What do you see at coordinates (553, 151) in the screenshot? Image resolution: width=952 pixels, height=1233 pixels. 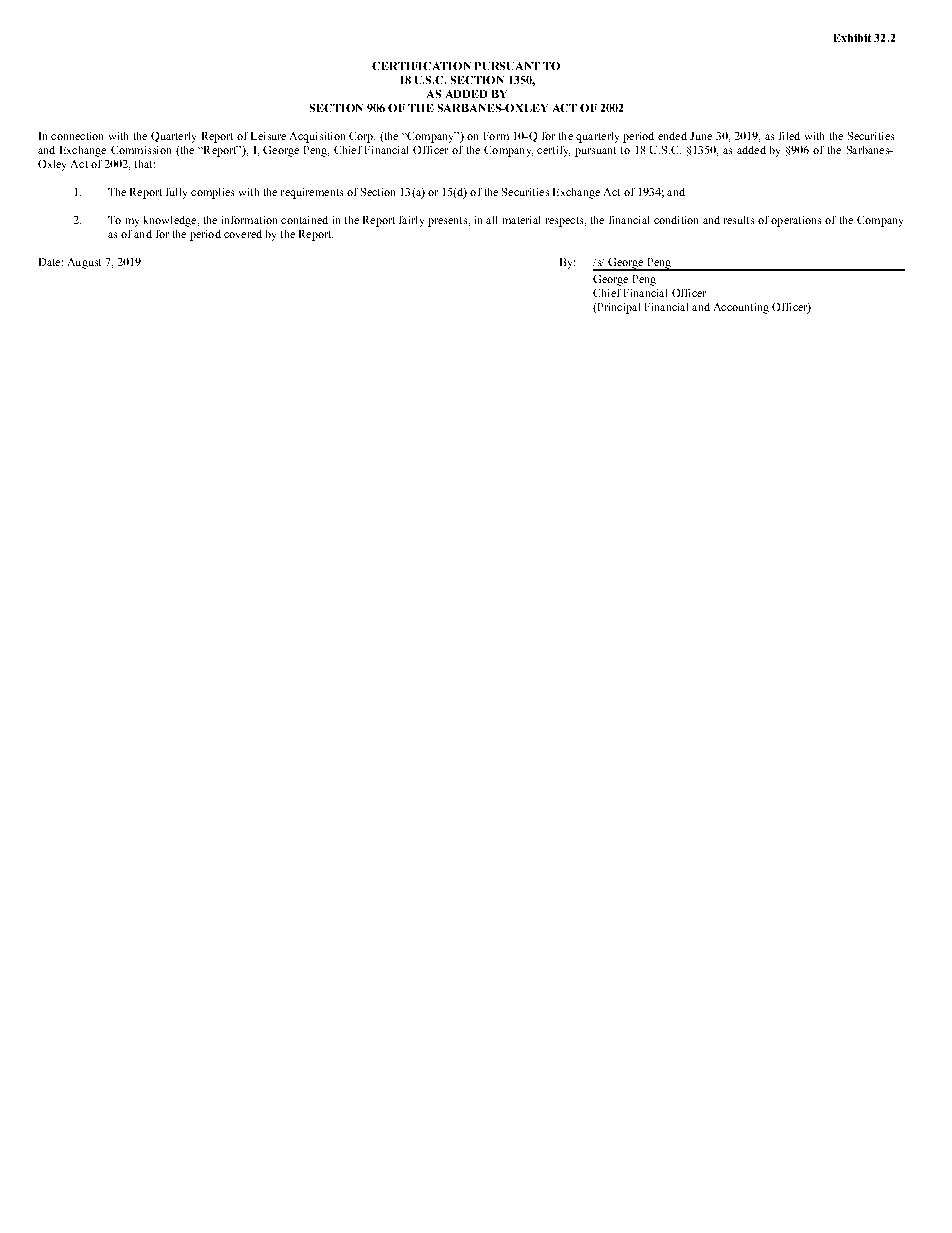 I see `certify` at bounding box center [553, 151].
